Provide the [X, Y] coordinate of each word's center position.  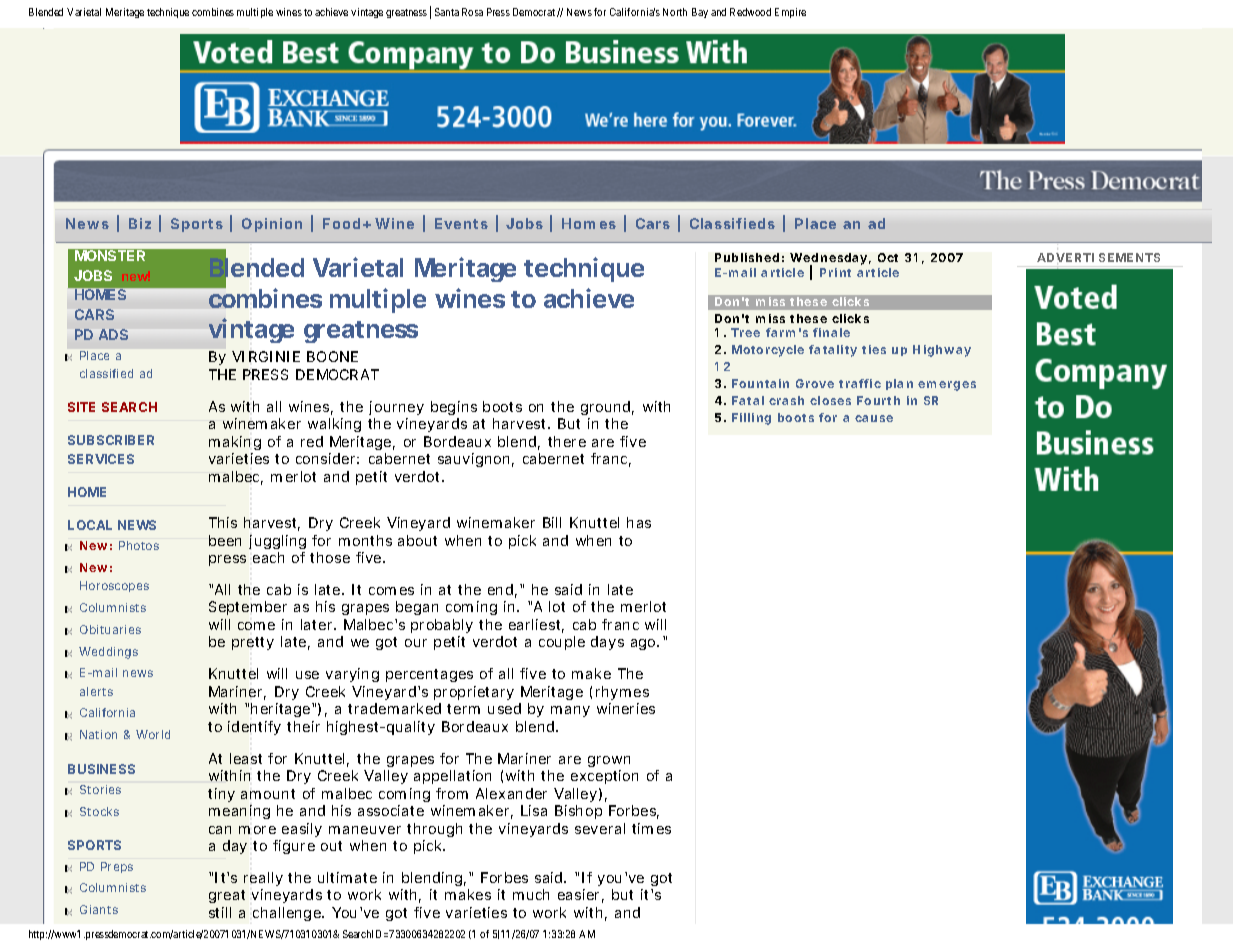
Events [461, 223]
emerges [947, 386]
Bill [552, 522]
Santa [447, 12]
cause [874, 418]
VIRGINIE [266, 356]
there [567, 441]
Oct [888, 257]
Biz [140, 223]
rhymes [622, 693]
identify [254, 728]
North [675, 12]
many [570, 711]
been [225, 540]
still [220, 912]
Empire [790, 13]
